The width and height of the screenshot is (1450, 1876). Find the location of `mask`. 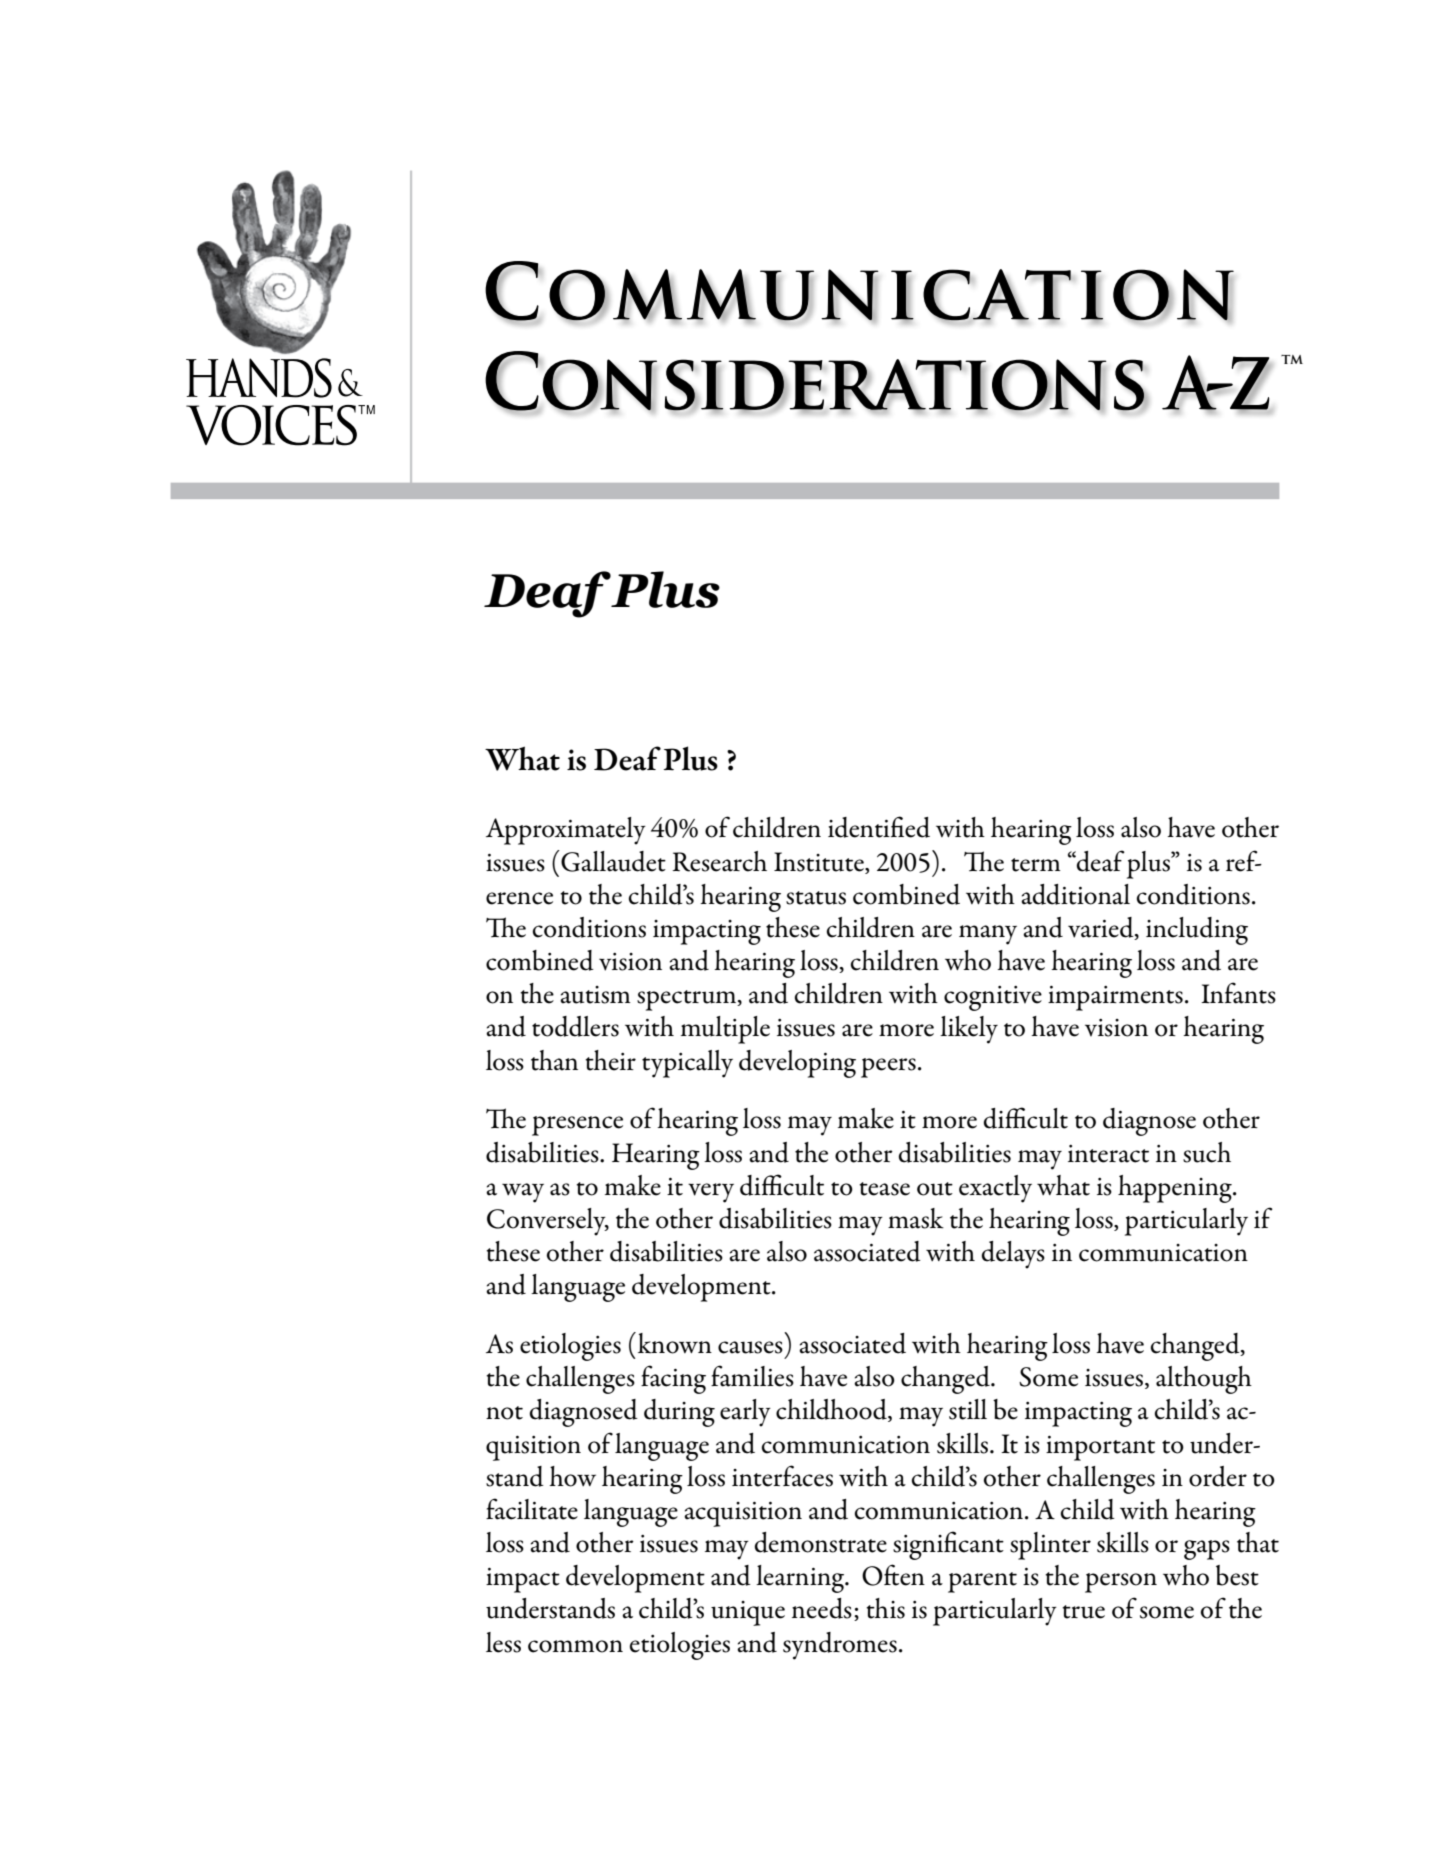

mask is located at coordinates (916, 1218).
